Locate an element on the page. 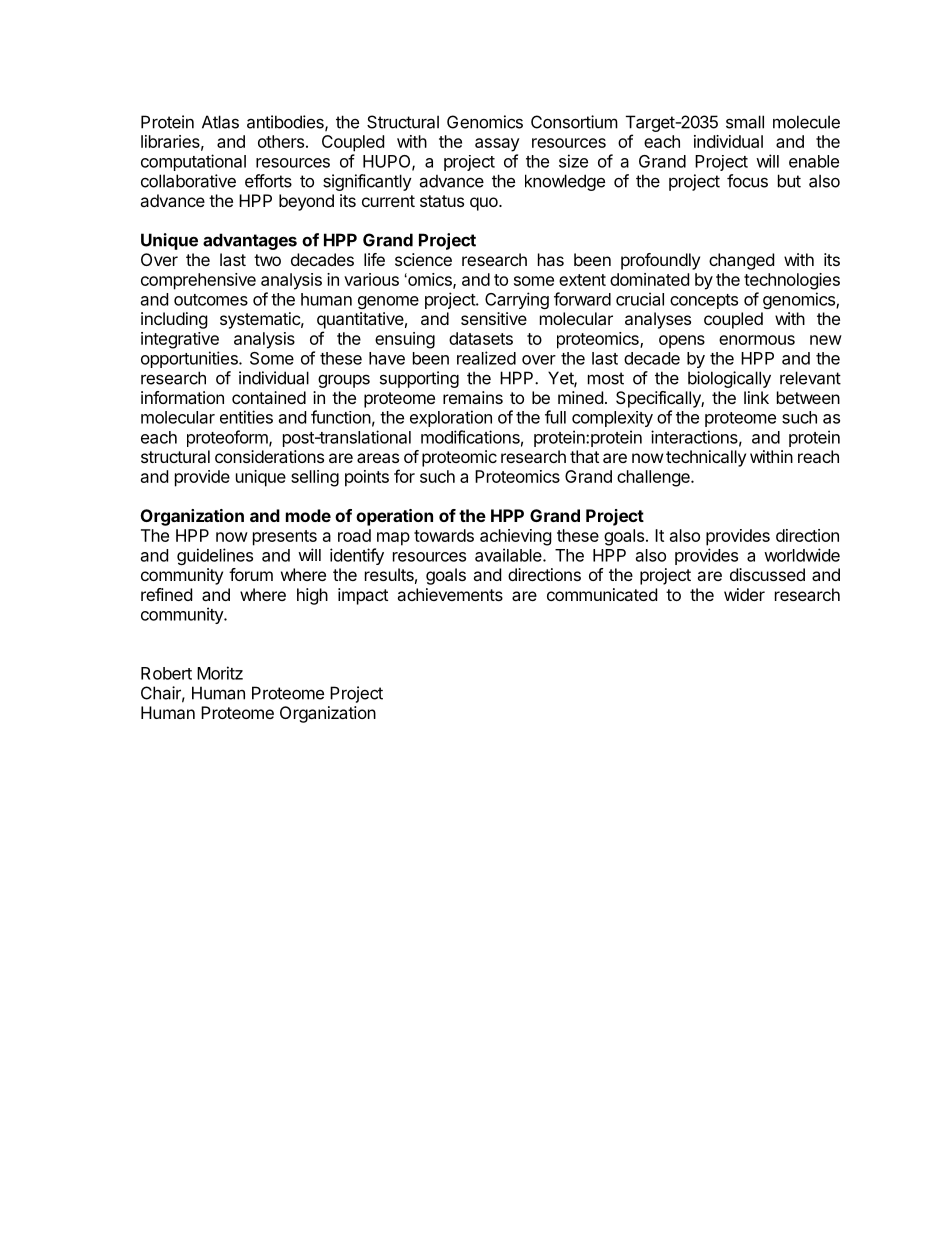 Image resolution: width=952 pixels, height=1233 pixels. link is located at coordinates (756, 397).
